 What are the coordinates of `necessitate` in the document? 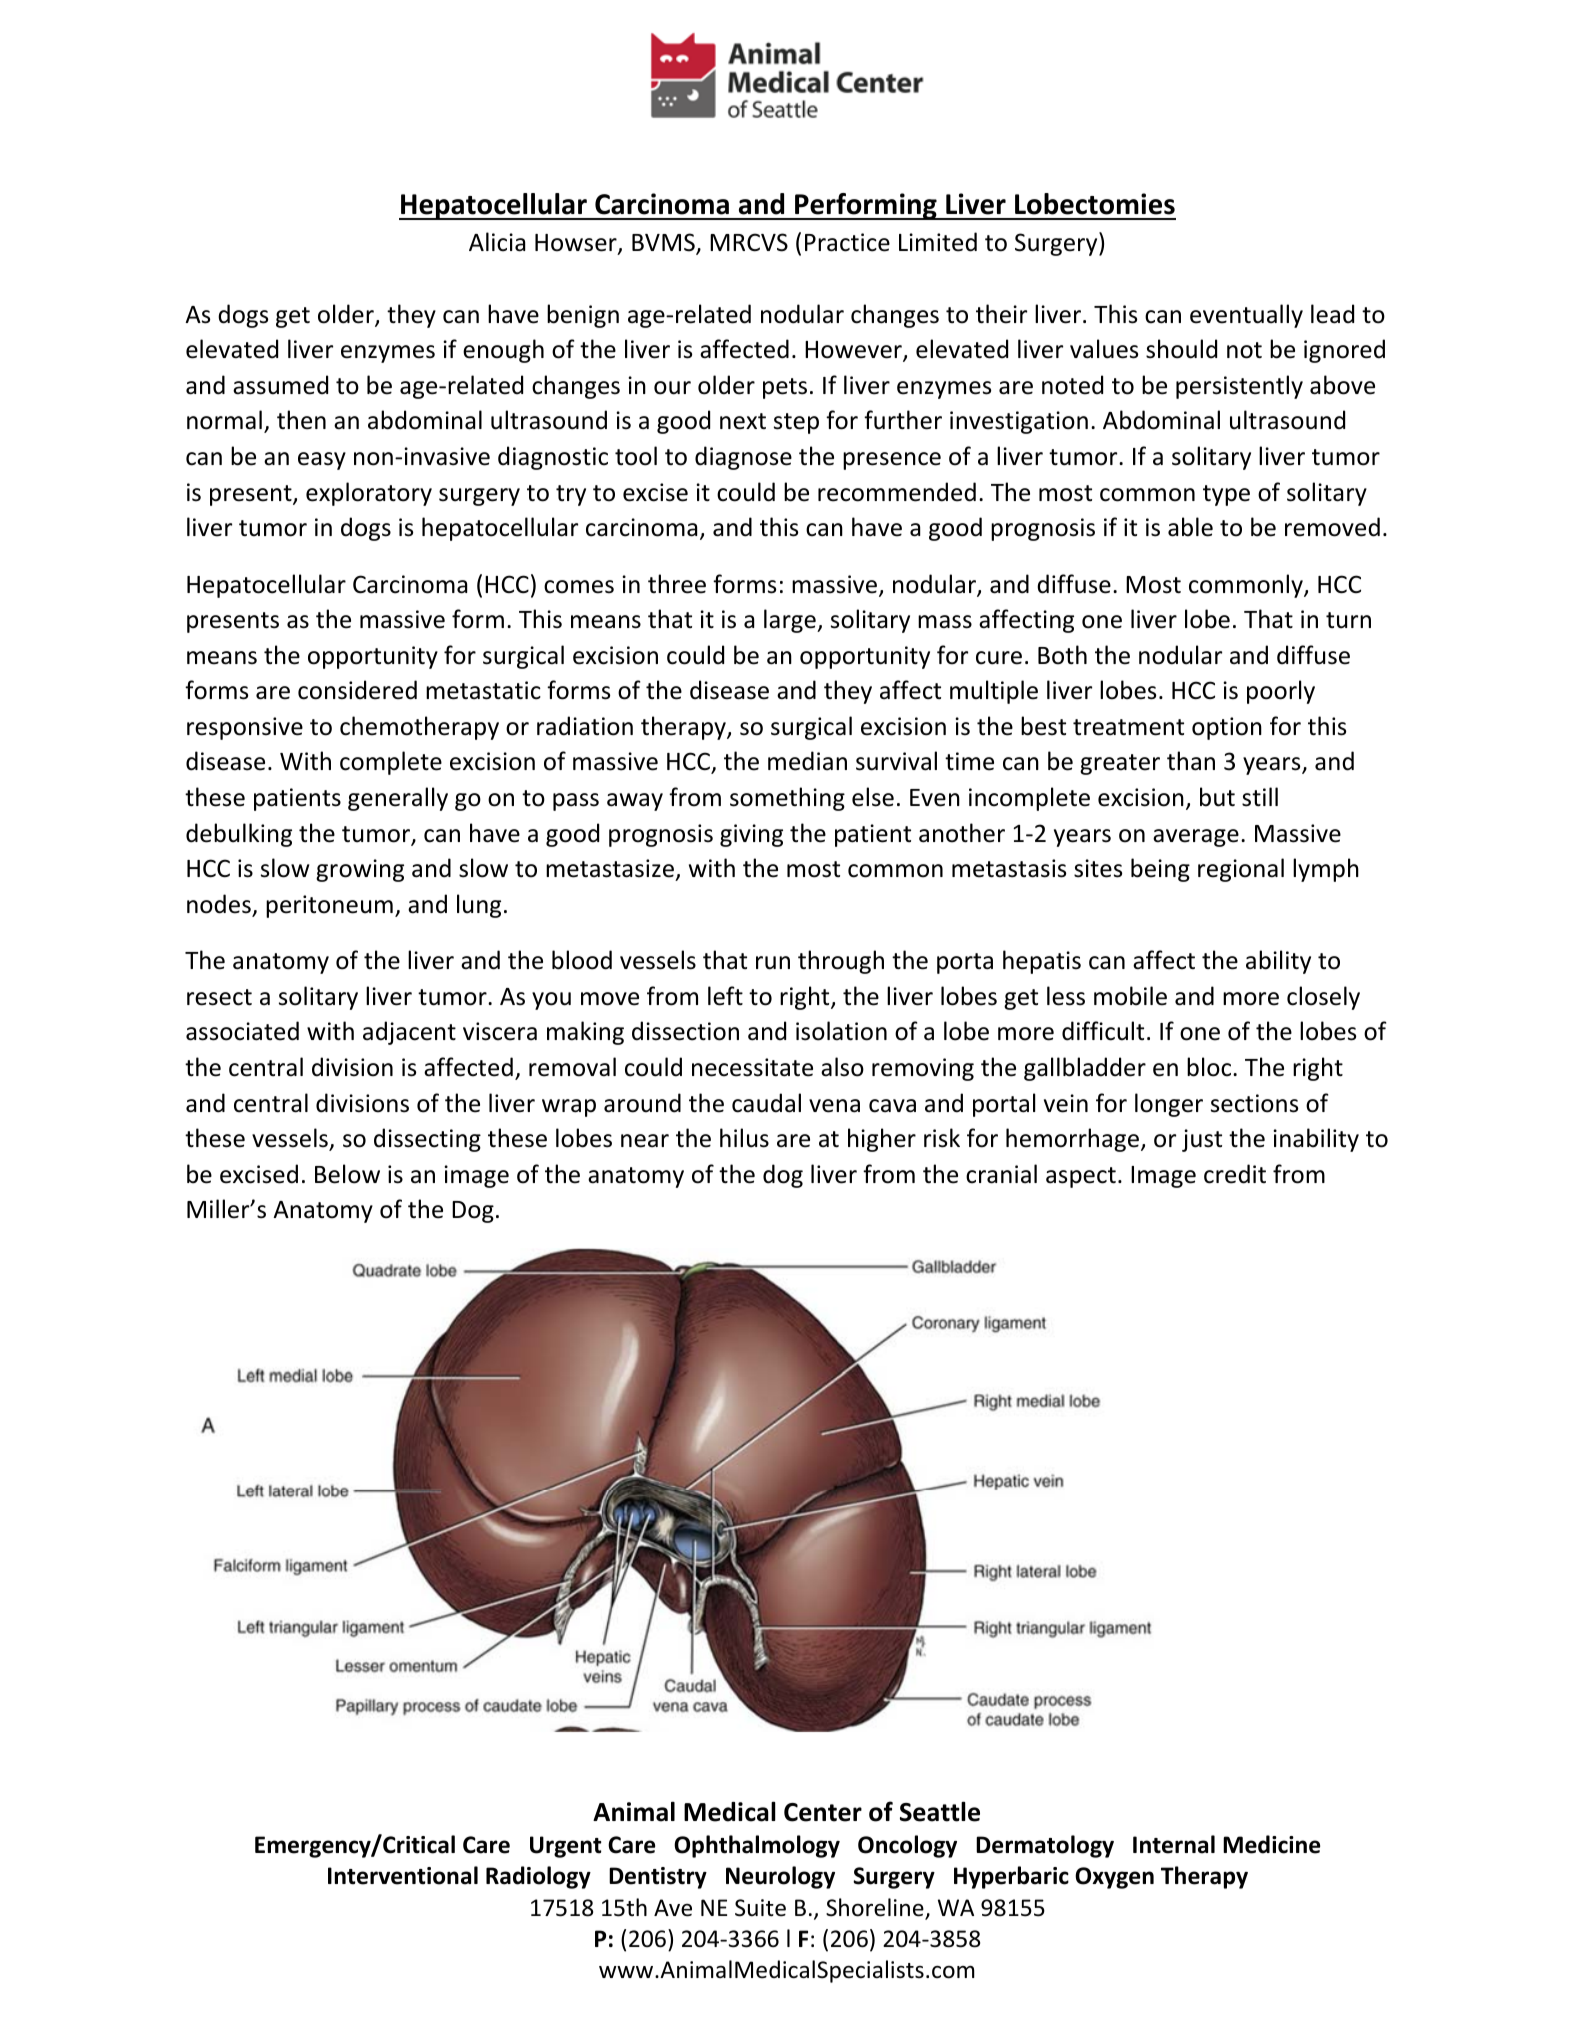 It's located at (752, 1067).
